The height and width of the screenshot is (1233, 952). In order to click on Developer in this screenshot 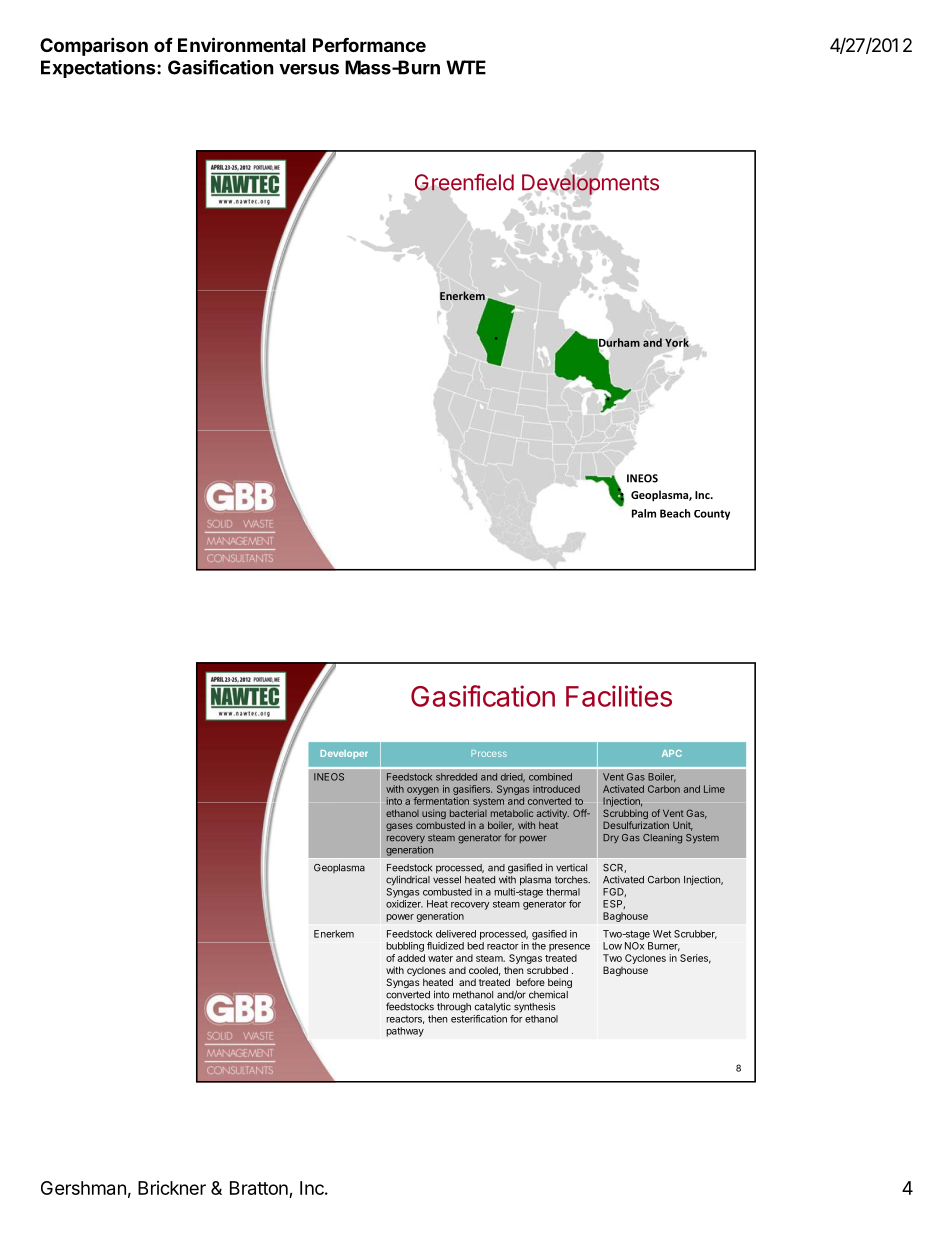, I will do `click(344, 754)`.
